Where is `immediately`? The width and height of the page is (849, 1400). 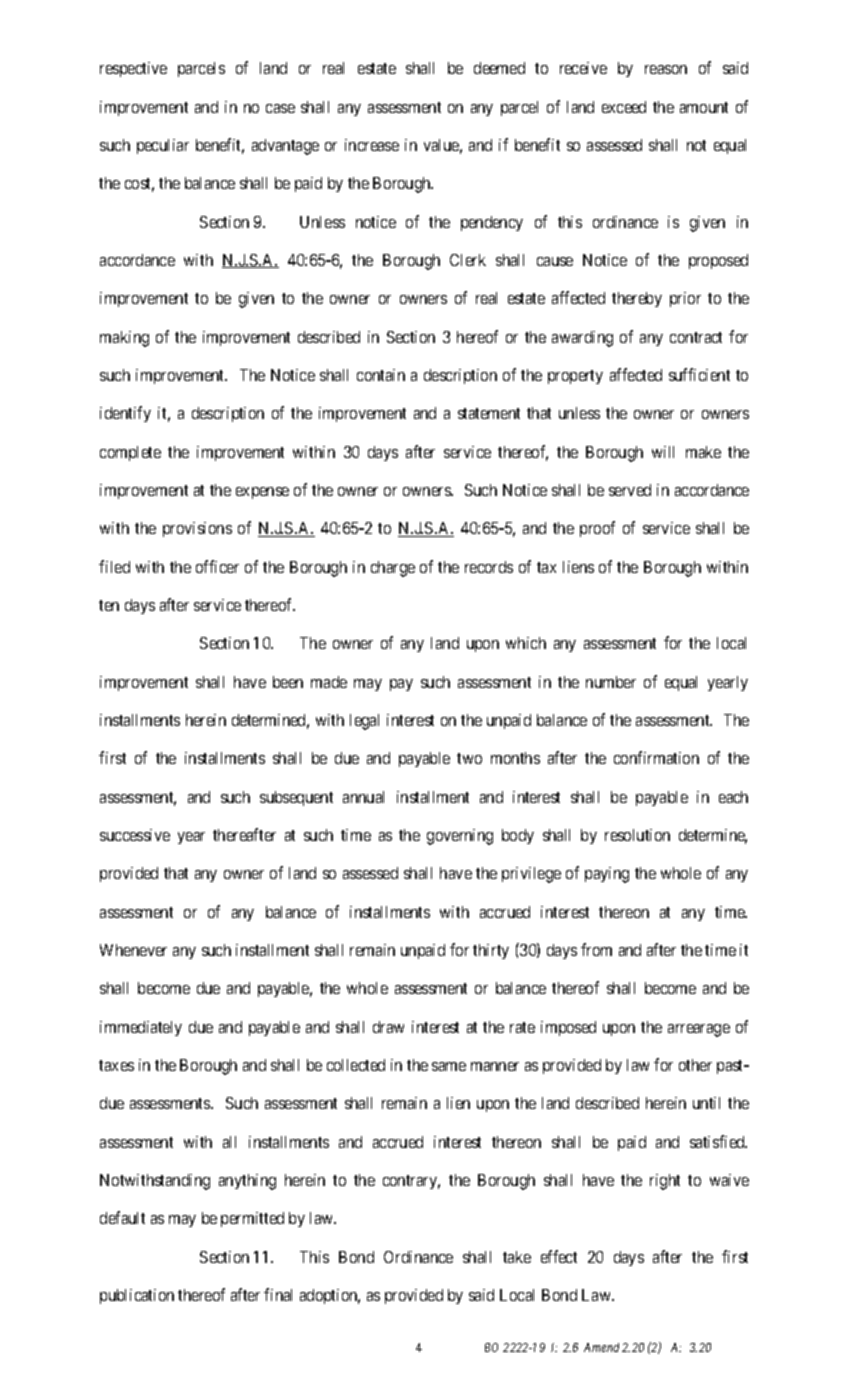 immediately is located at coordinates (141, 1028).
